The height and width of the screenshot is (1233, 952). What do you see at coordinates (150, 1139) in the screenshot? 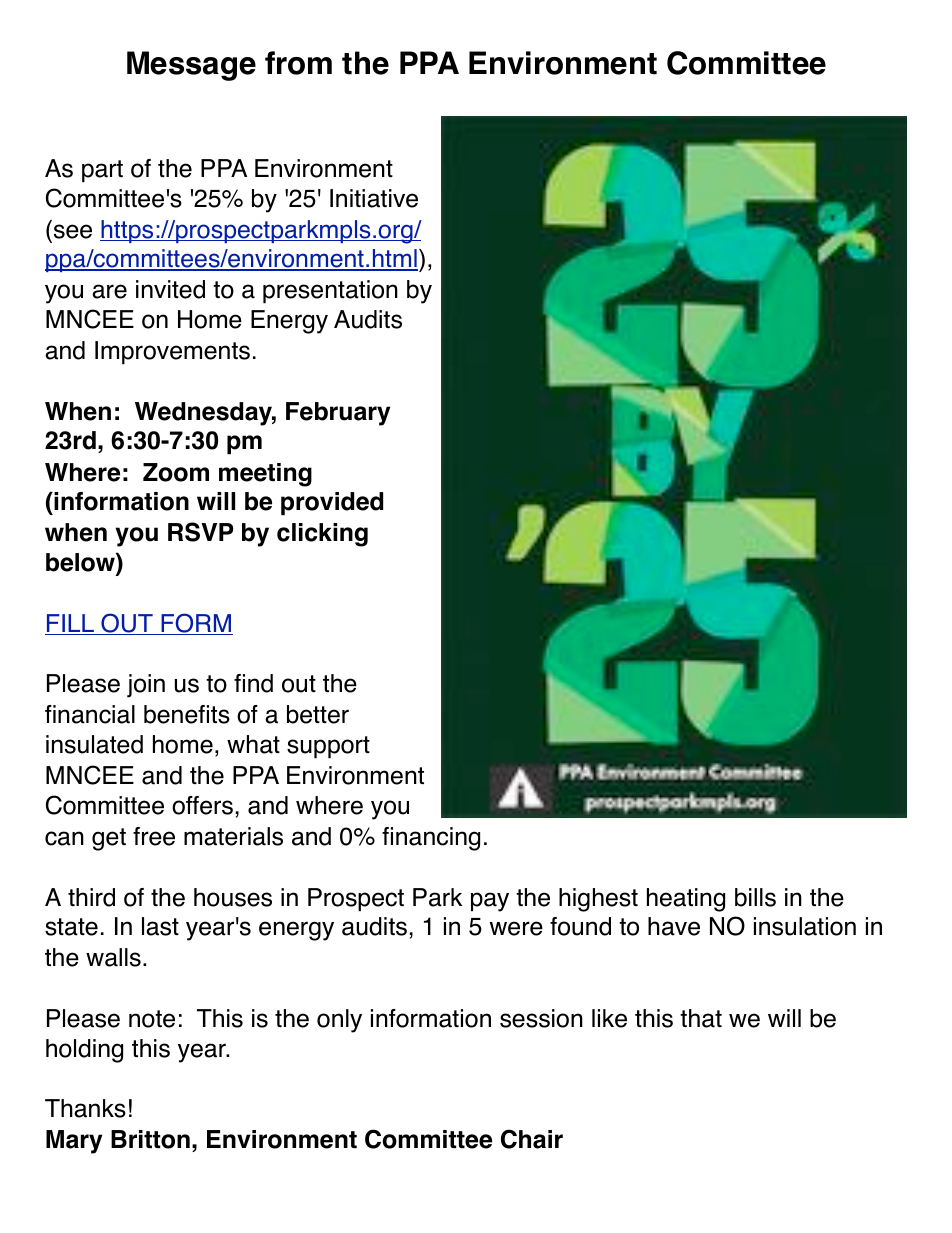
I see `Britton` at bounding box center [150, 1139].
